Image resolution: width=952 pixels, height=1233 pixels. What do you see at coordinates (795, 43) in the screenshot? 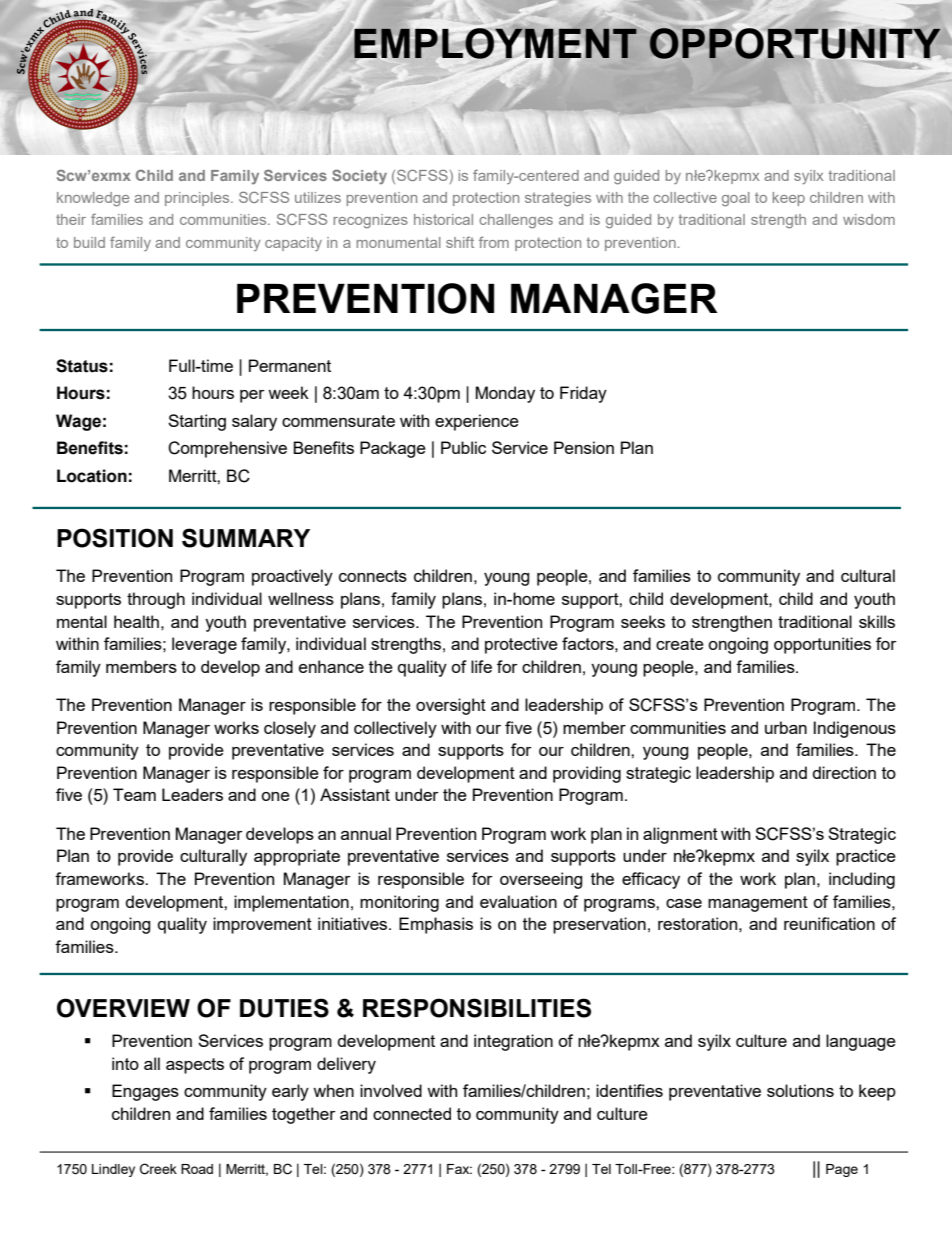
I see `OPPORTUNITY` at bounding box center [795, 43].
